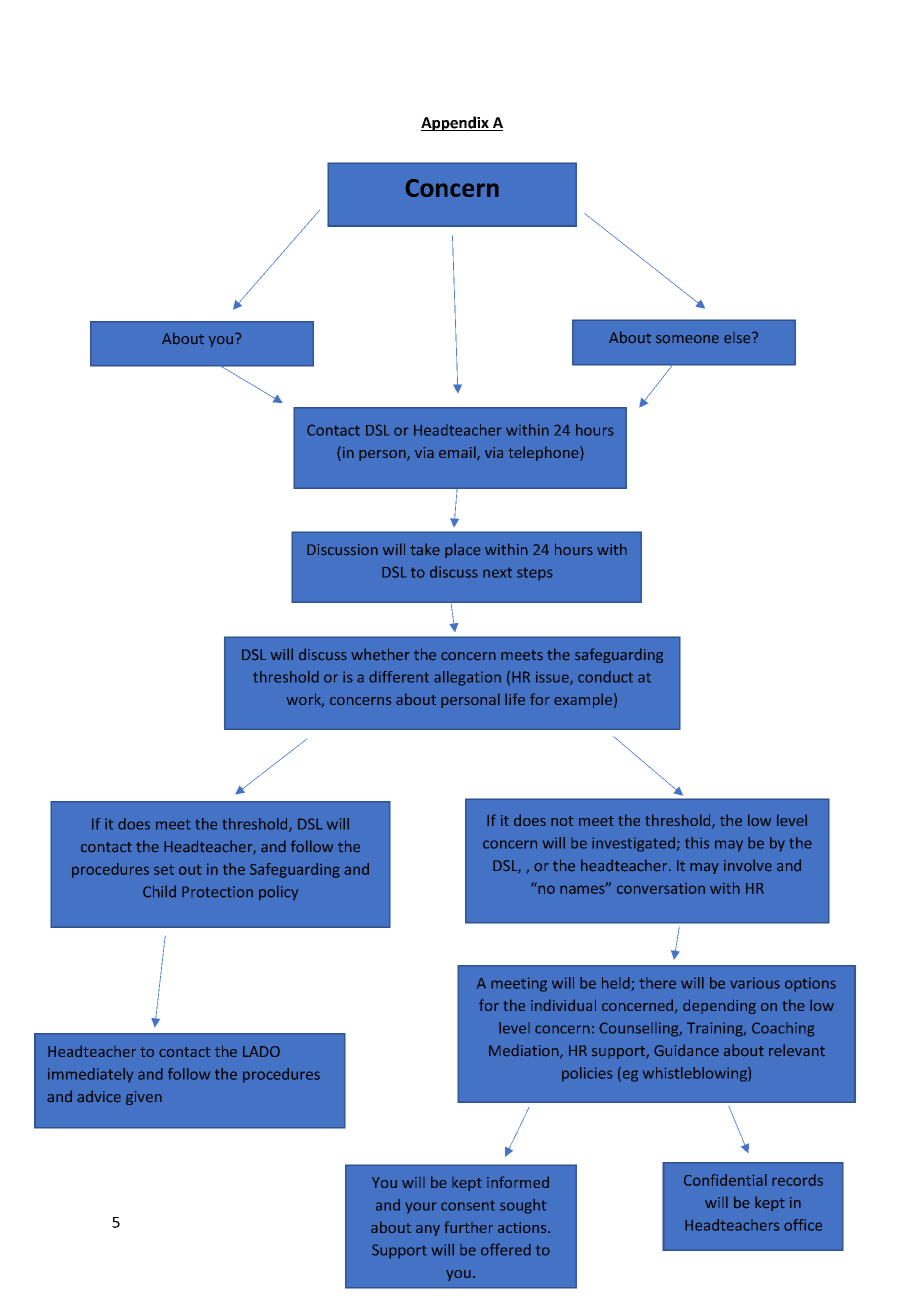  Describe the element at coordinates (544, 453) in the screenshot. I see `telephone` at that location.
